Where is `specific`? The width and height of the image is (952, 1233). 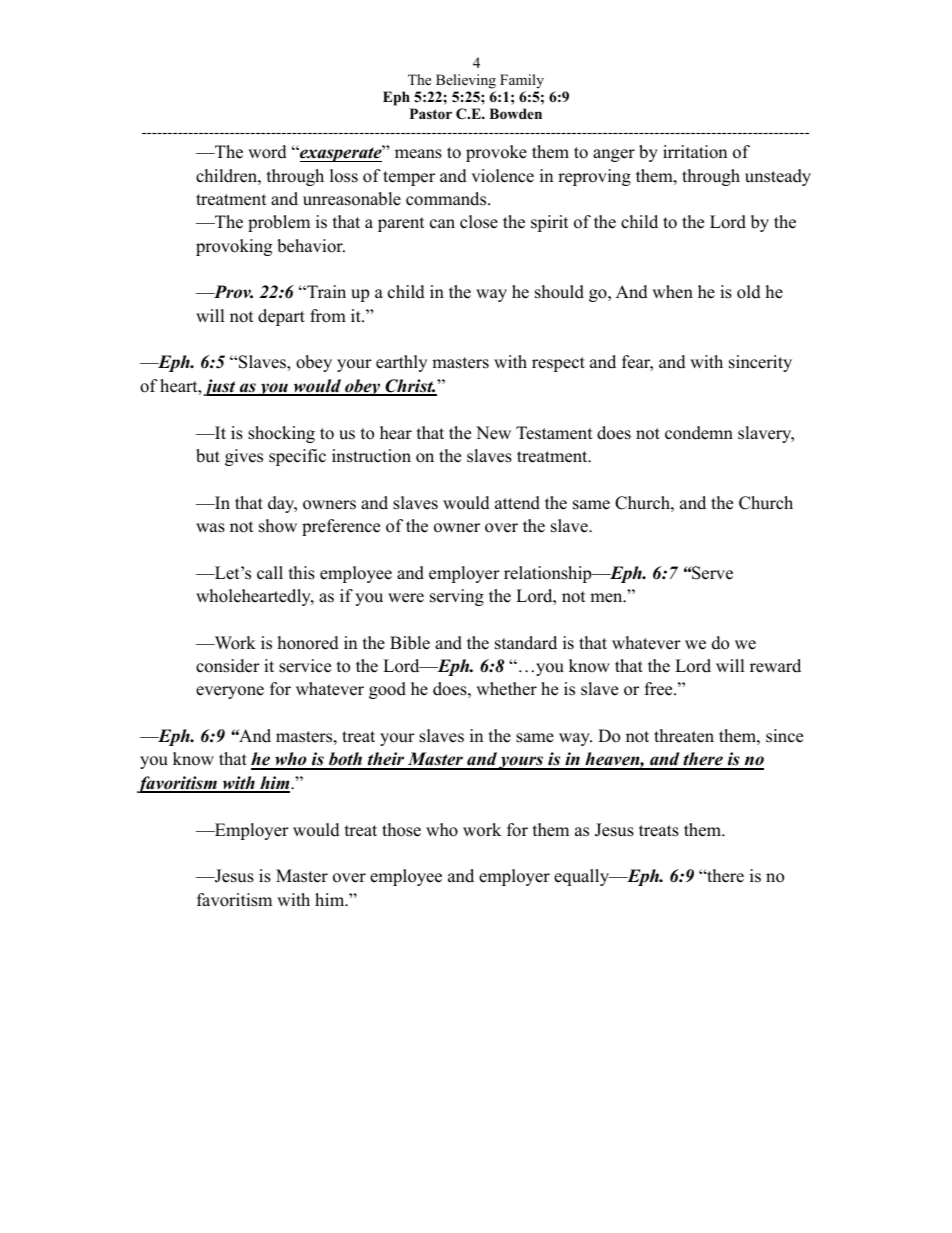 specific is located at coordinates (297, 457).
